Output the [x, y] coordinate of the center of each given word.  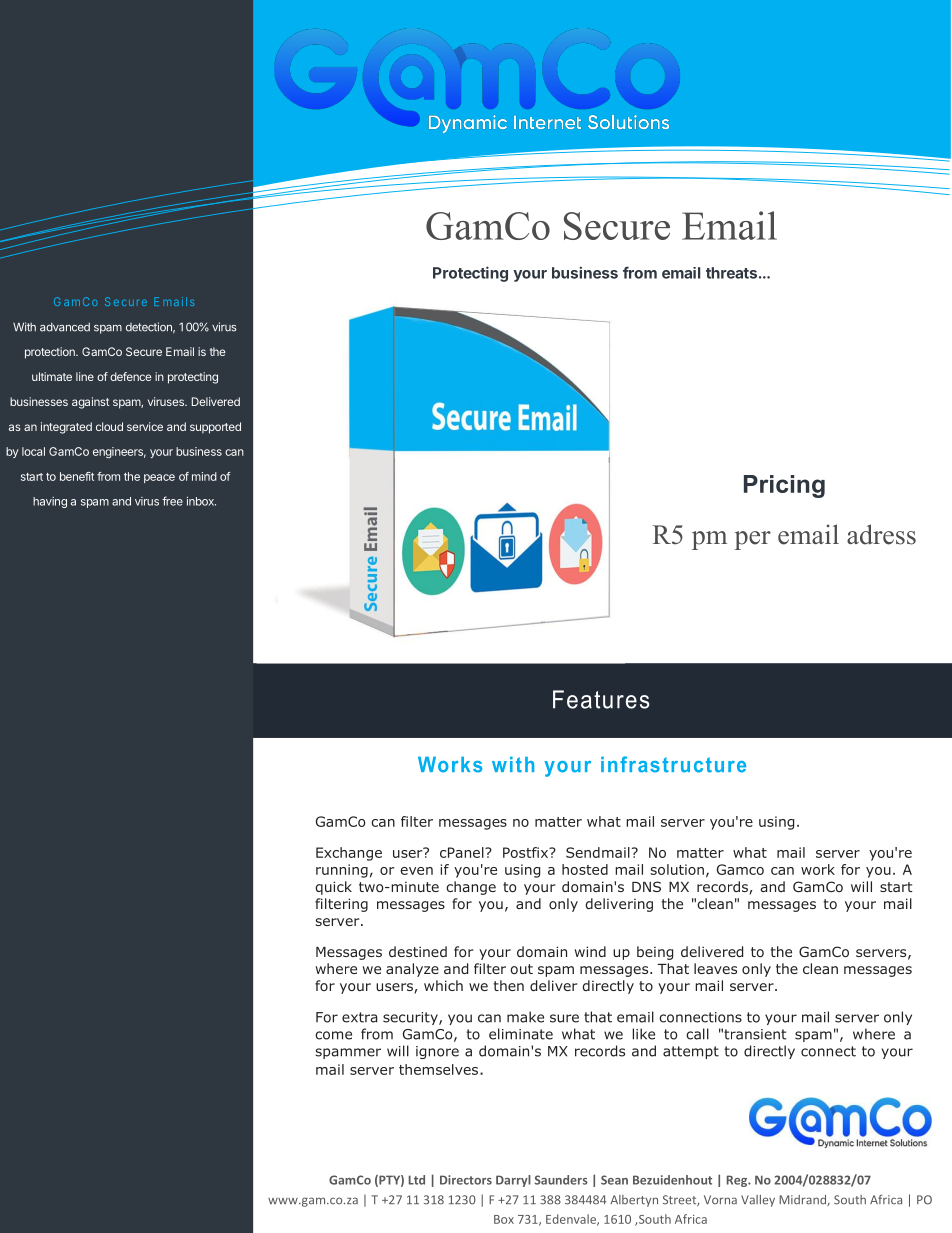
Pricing [784, 486]
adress [881, 534]
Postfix [527, 852]
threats [731, 273]
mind [204, 476]
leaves [715, 968]
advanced [65, 327]
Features [601, 699]
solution [677, 869]
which [443, 985]
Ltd [417, 1180]
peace [159, 478]
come [333, 1035]
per [752, 540]
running [342, 871]
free [172, 501]
